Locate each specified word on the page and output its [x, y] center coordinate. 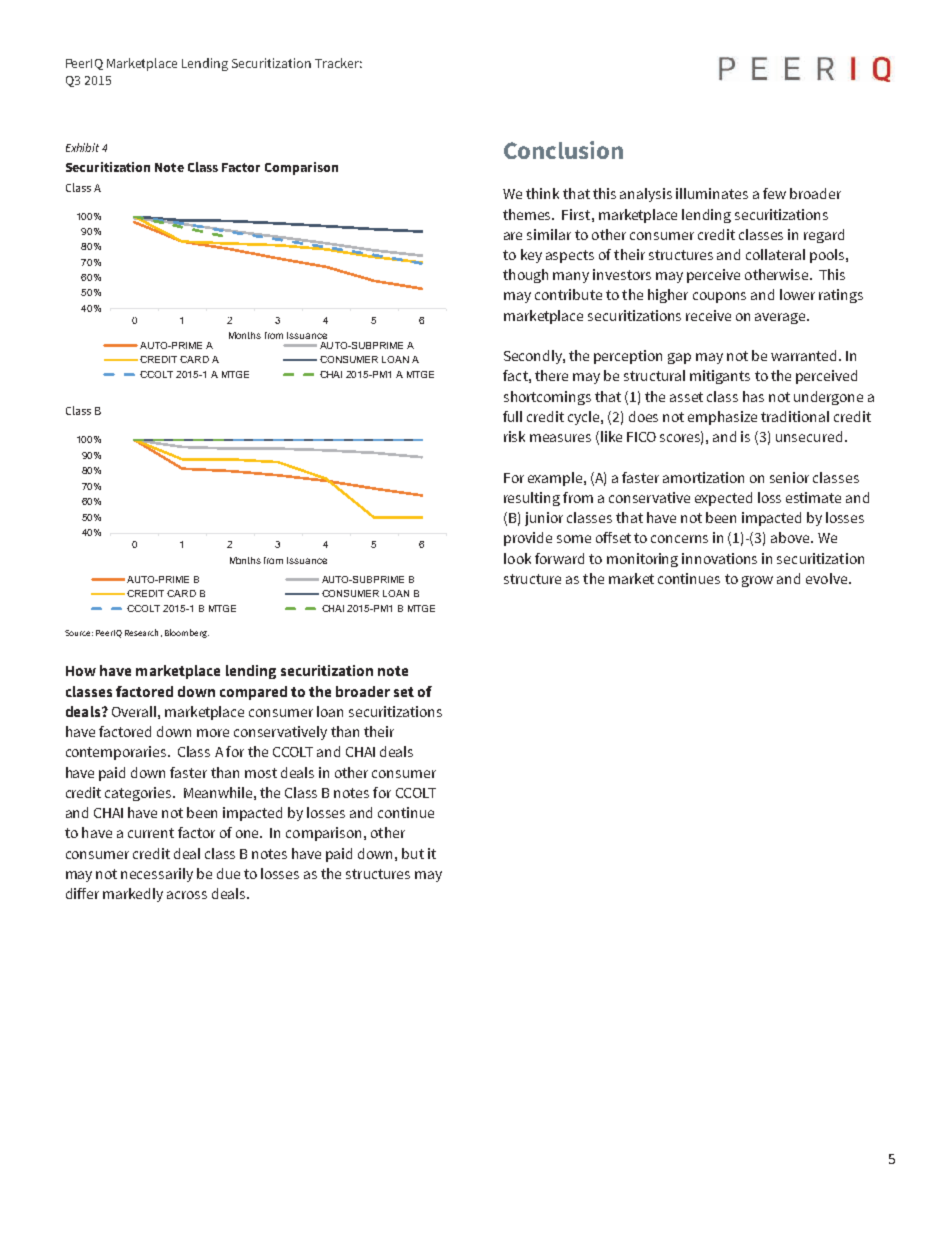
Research [141, 632]
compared [253, 693]
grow [757, 581]
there [551, 375]
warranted [805, 355]
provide [528, 539]
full [512, 416]
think [542, 193]
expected [723, 499]
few [774, 193]
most [261, 773]
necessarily [157, 875]
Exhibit [82, 147]
